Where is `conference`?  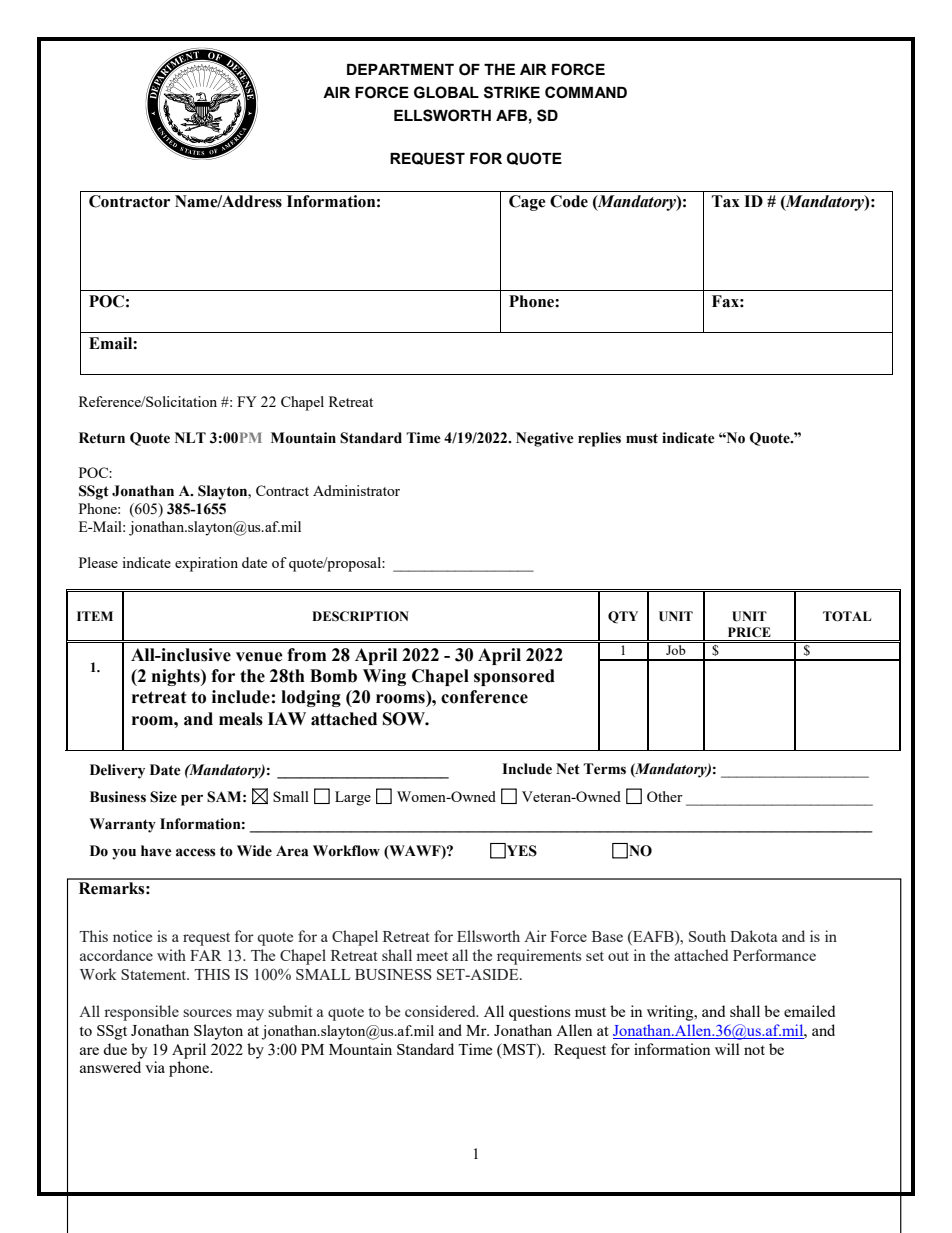
conference is located at coordinates (484, 697).
